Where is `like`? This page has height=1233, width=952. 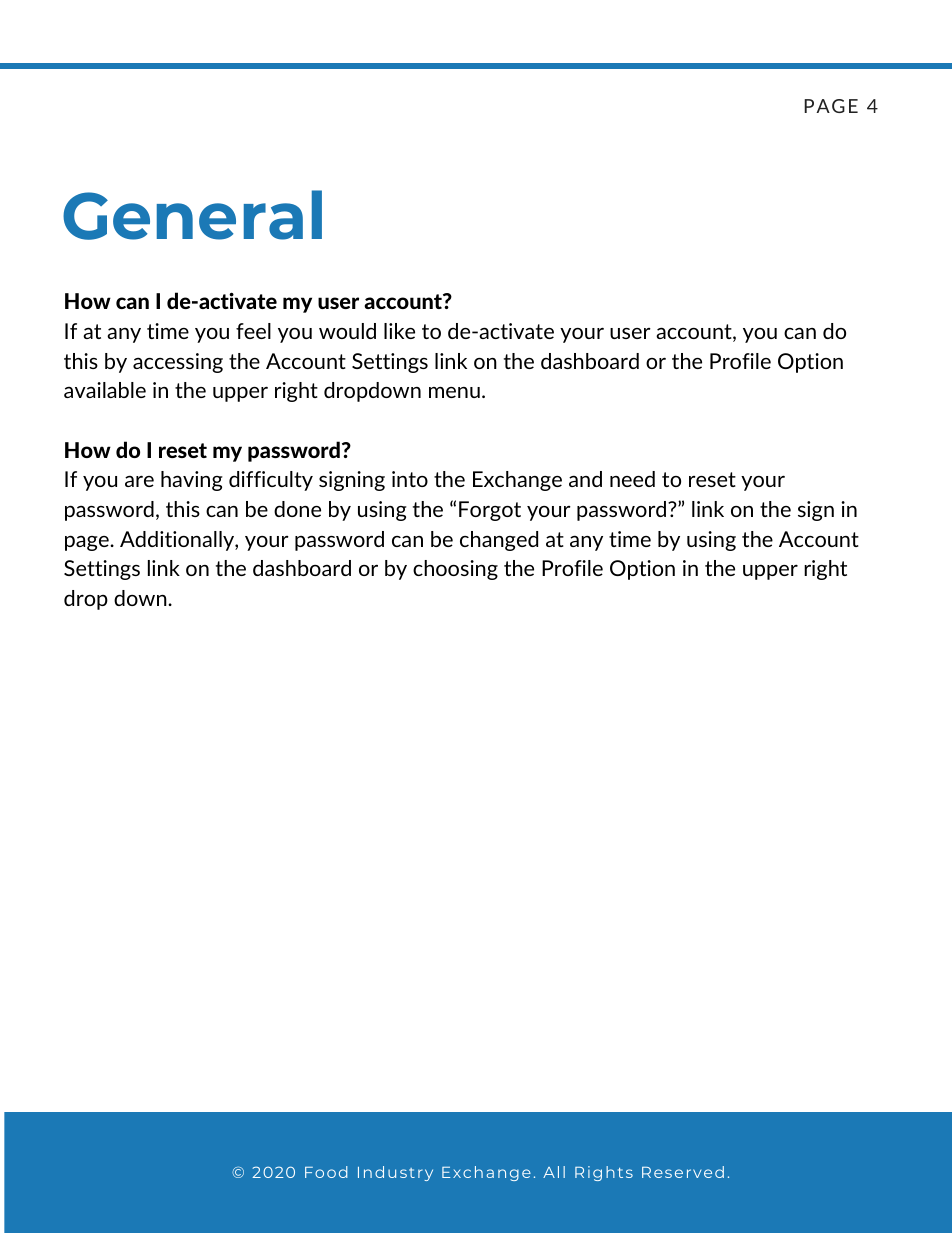
like is located at coordinates (399, 331).
